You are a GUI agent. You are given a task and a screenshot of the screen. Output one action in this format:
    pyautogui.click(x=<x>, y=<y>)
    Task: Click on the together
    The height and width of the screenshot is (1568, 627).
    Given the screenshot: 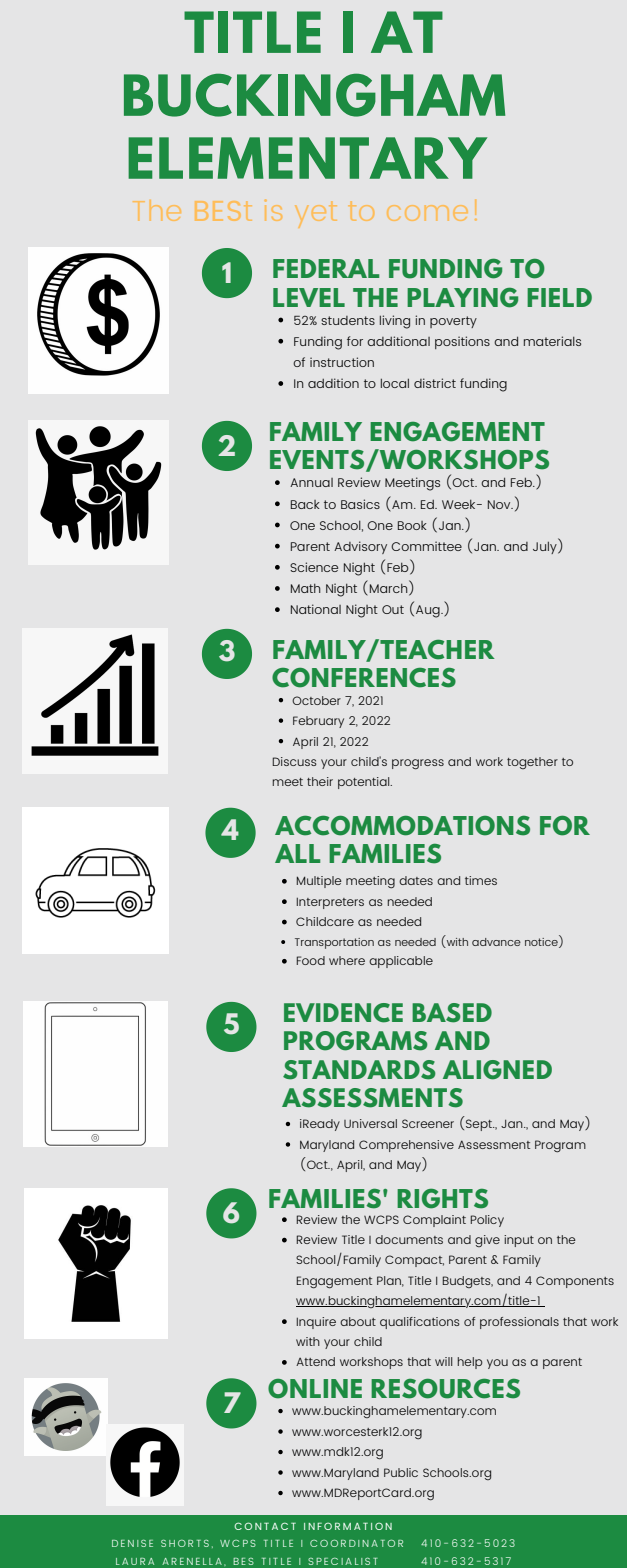 What is the action you would take?
    pyautogui.click(x=532, y=763)
